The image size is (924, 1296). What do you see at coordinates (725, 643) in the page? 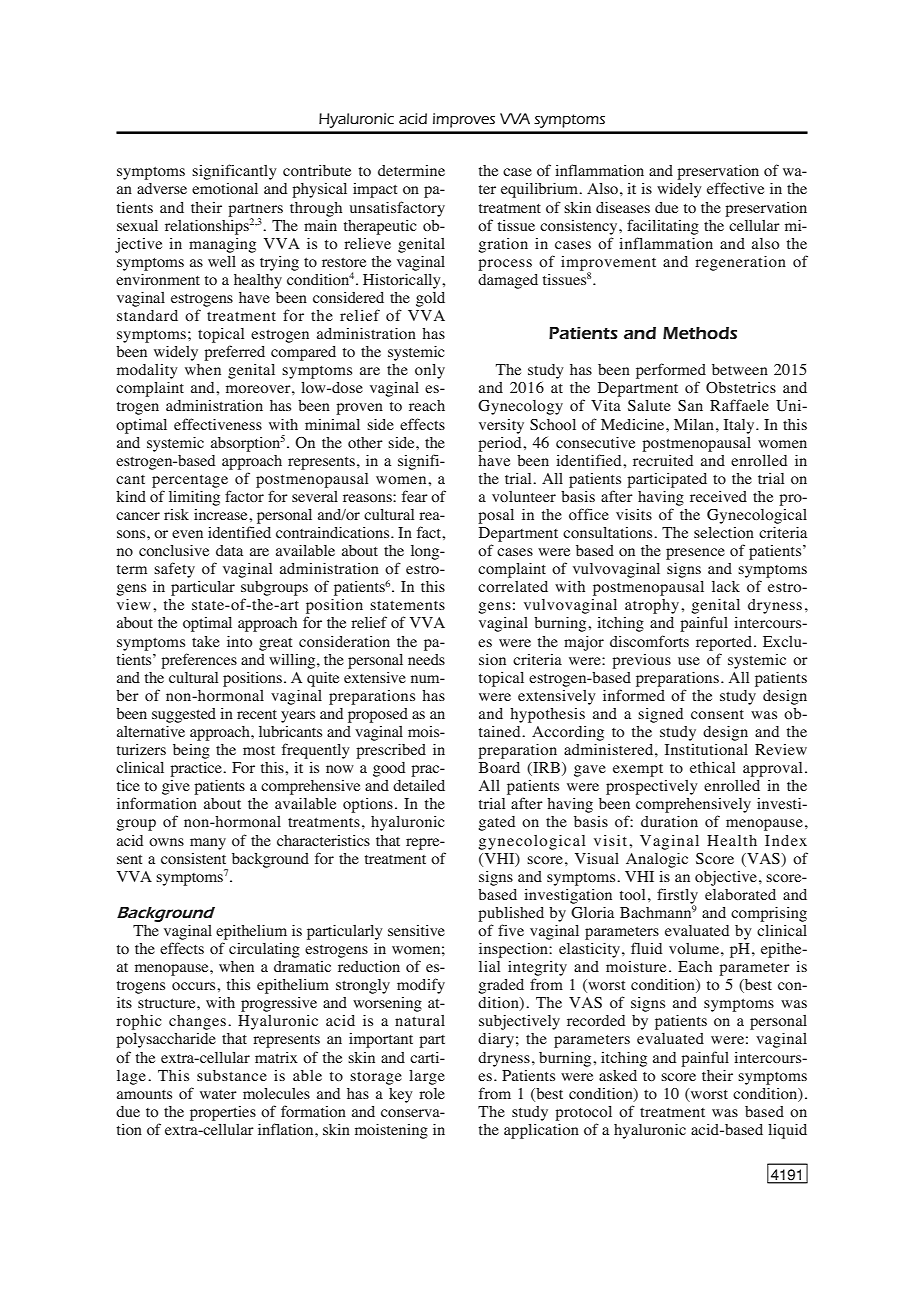
I see `reported` at bounding box center [725, 643].
